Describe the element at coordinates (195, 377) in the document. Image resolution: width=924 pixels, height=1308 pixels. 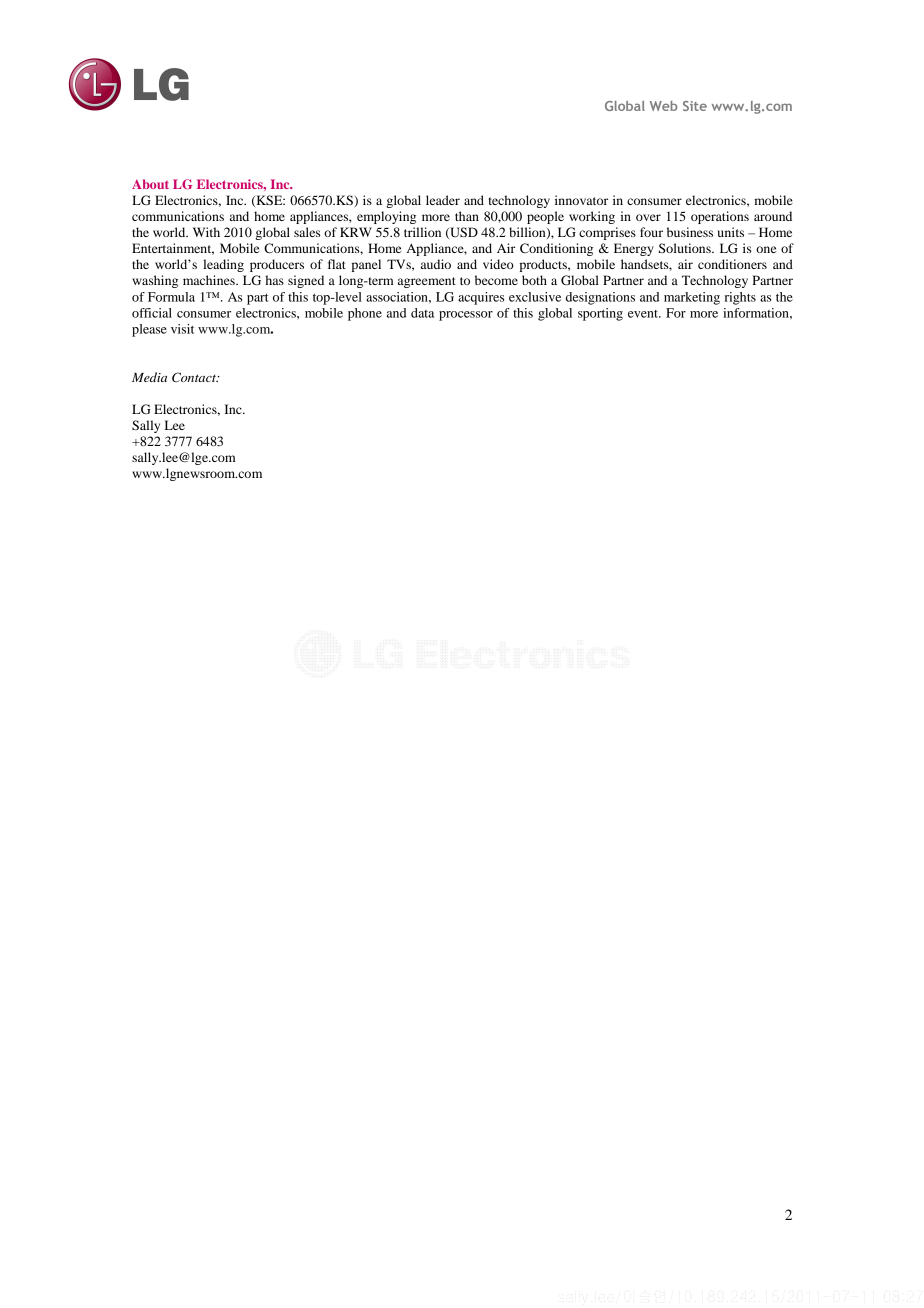
I see `Contact` at that location.
